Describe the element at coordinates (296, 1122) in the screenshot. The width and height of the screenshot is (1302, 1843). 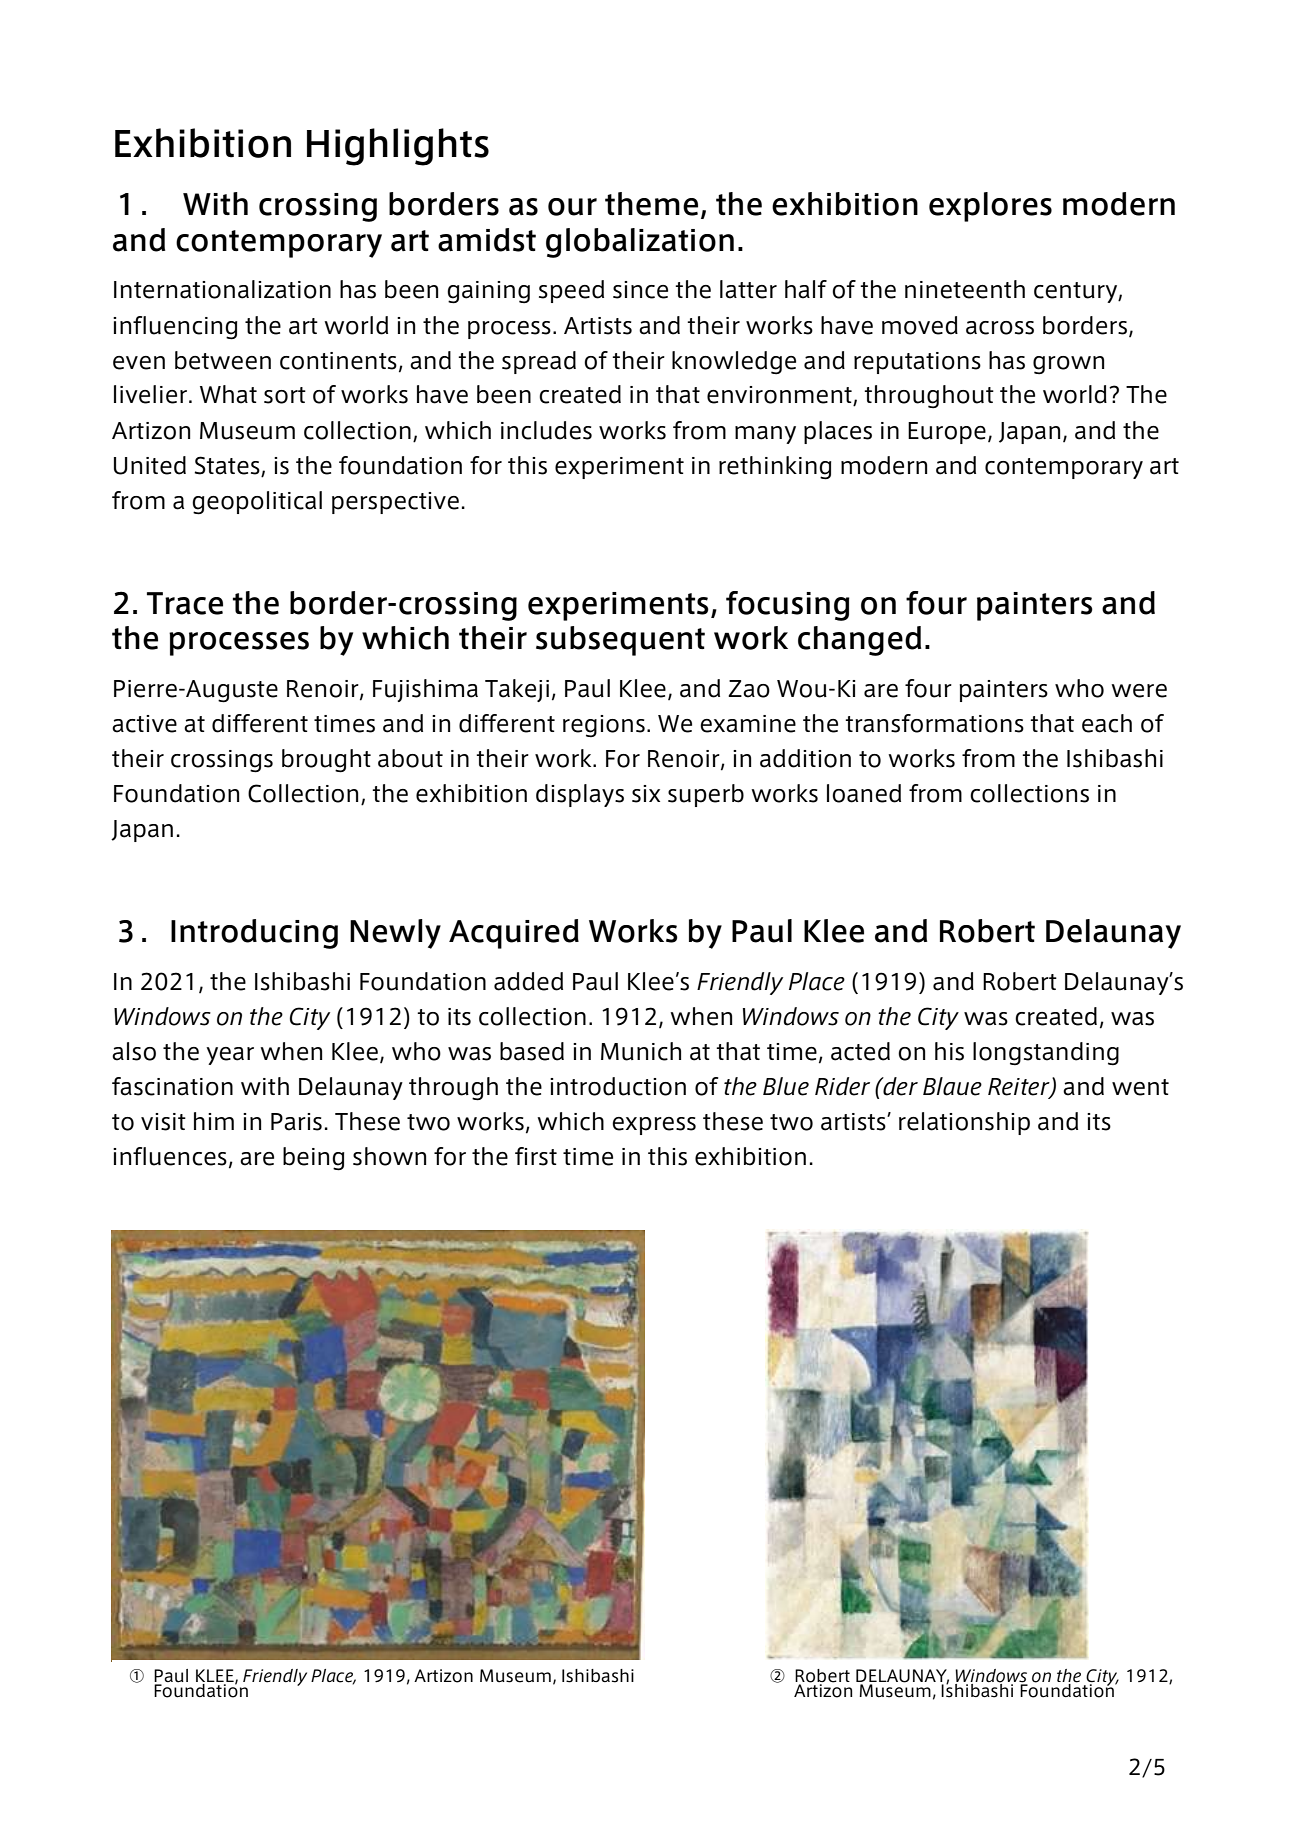
I see `Paris` at that location.
